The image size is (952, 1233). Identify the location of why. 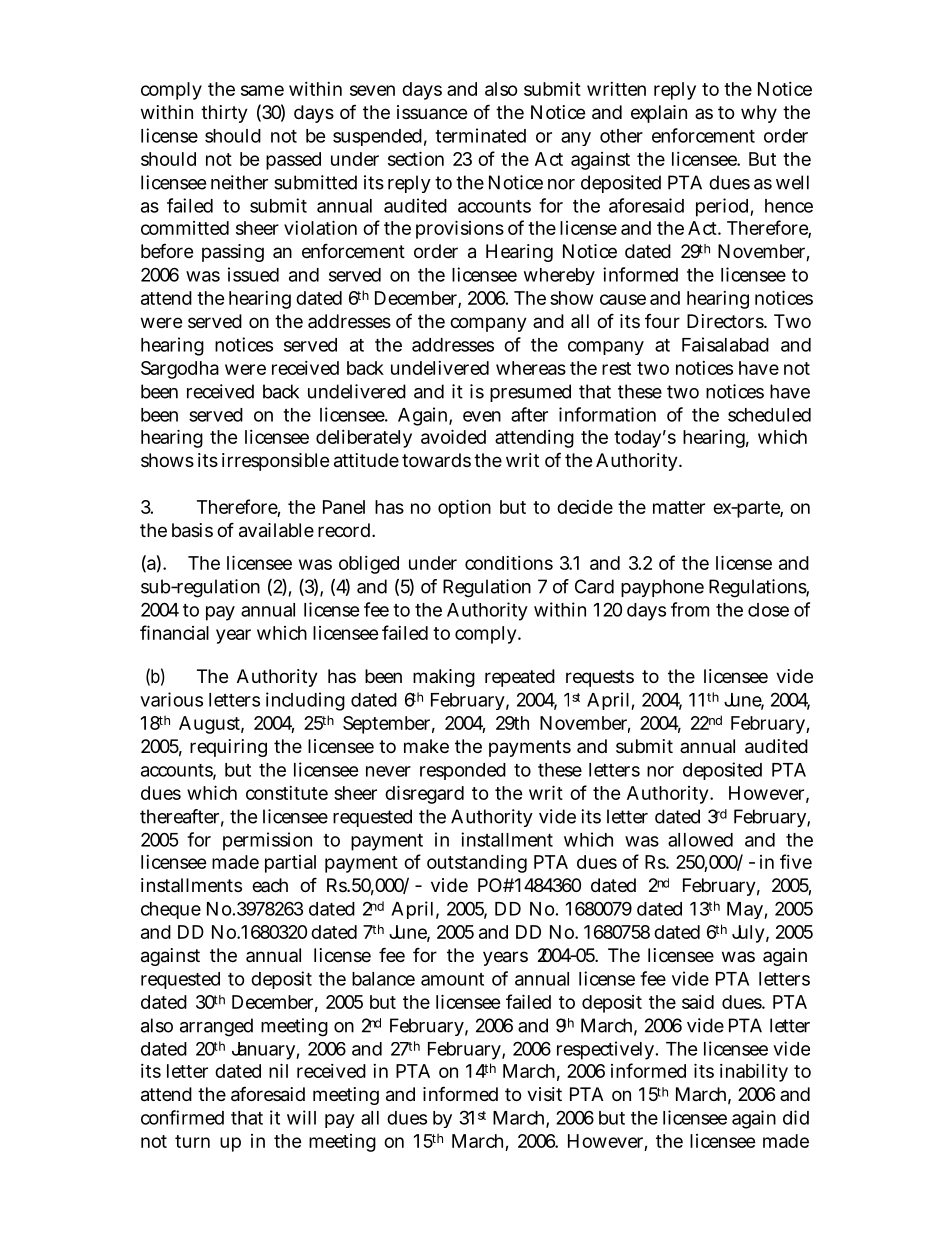
(759, 114).
